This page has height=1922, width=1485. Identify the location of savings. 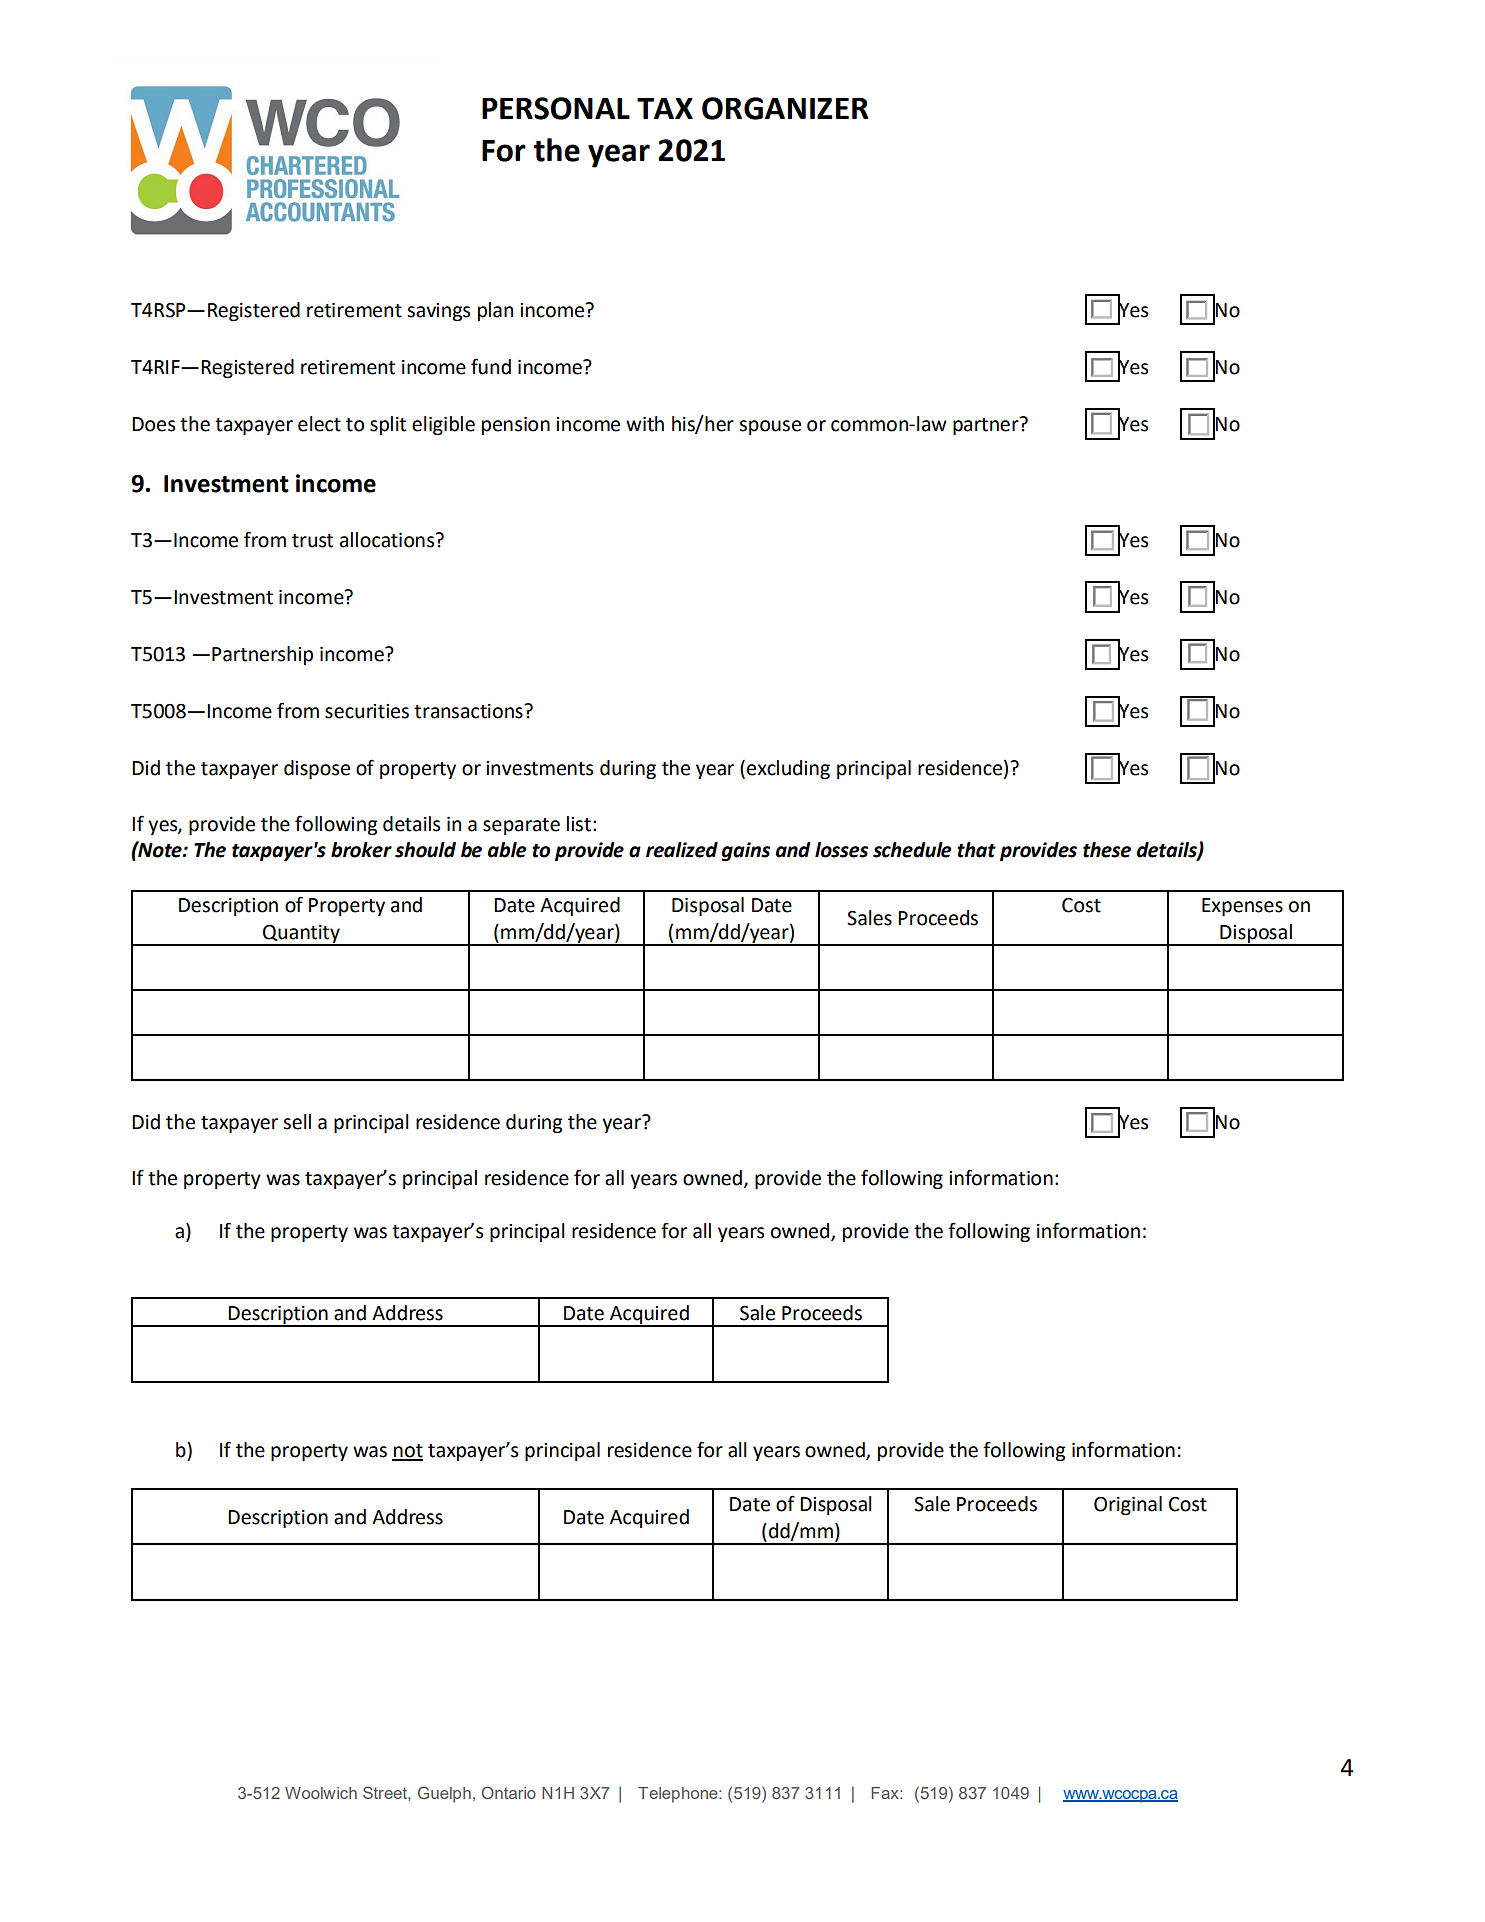
(438, 312).
